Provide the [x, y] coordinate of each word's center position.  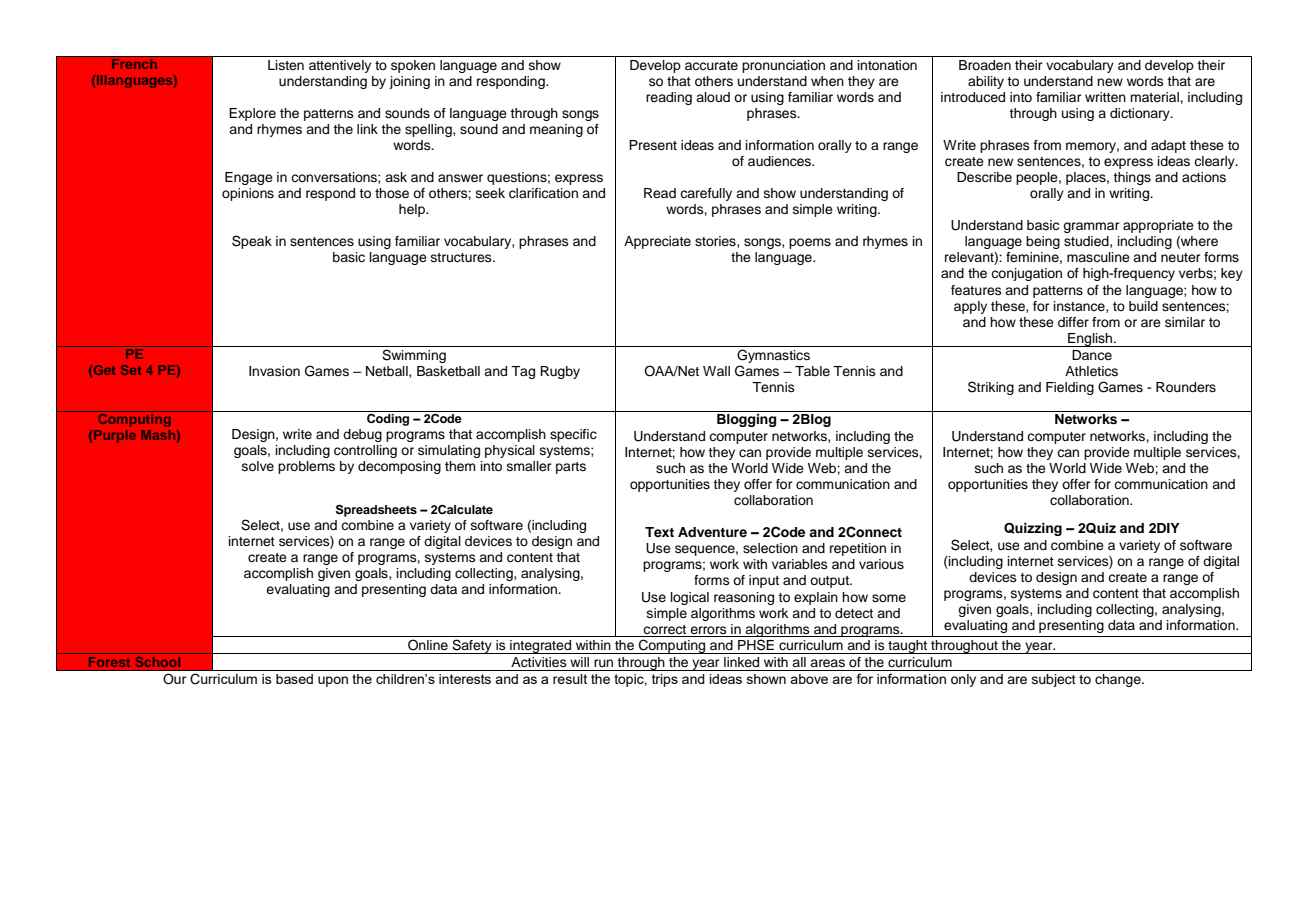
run [603, 663]
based [294, 679]
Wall [716, 371]
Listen [286, 65]
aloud [713, 97]
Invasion [274, 371]
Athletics [1091, 371]
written [1105, 97]
